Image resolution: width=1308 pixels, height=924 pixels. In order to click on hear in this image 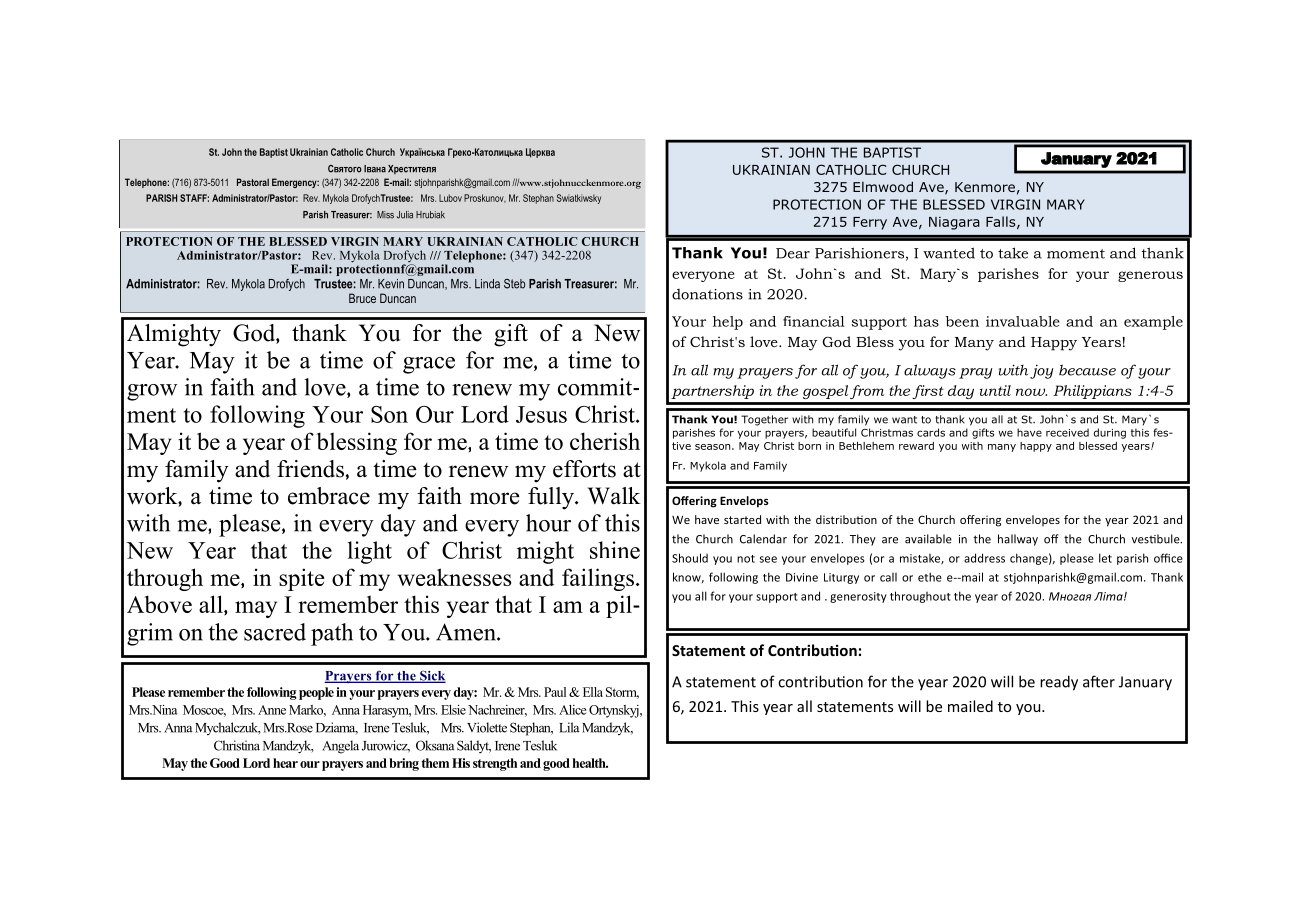, I will do `click(285, 763)`.
